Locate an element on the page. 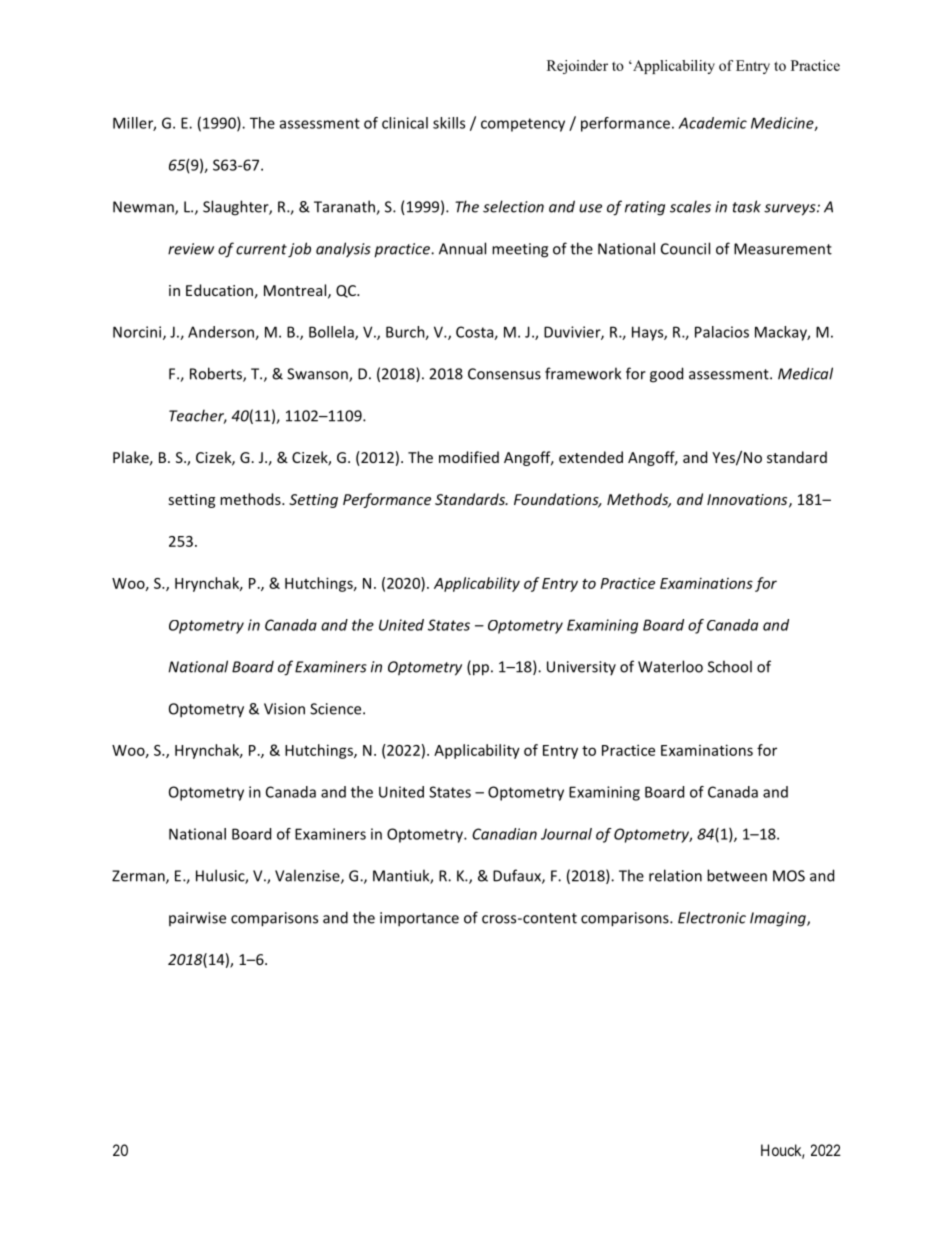 The width and height of the page is (952, 1233). Science is located at coordinates (337, 709).
